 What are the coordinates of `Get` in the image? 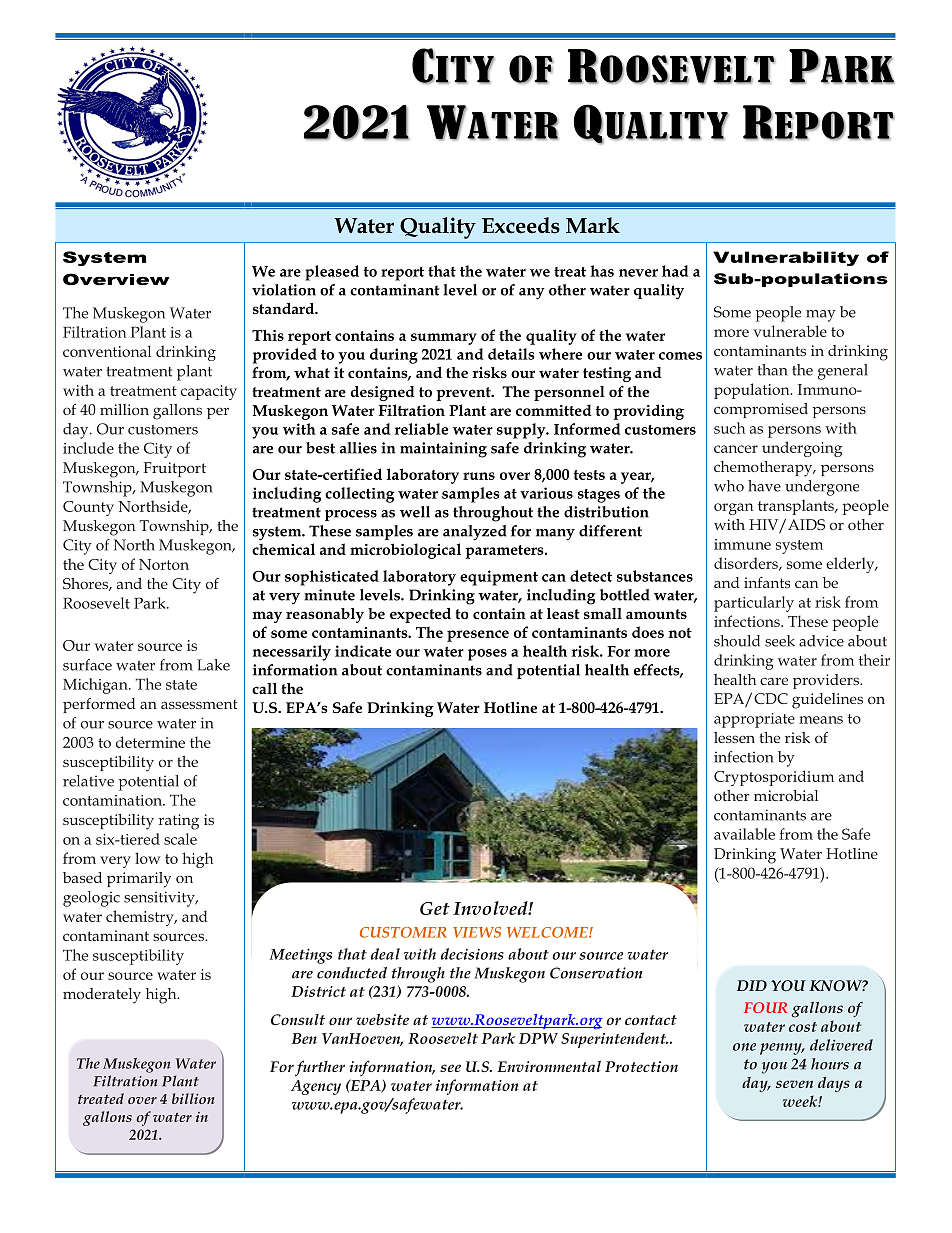 It's located at (435, 908).
